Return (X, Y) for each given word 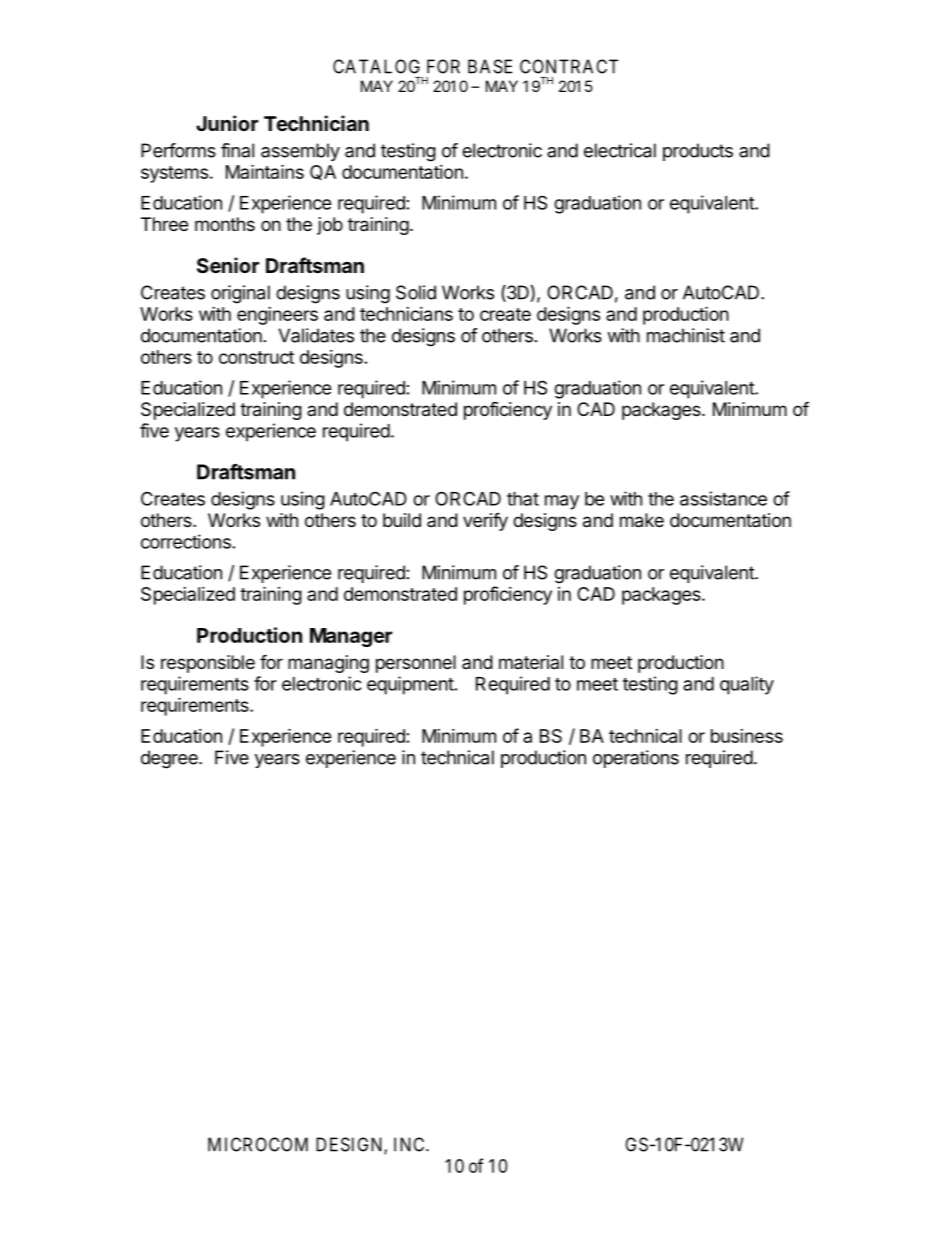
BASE (490, 66)
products (698, 152)
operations (636, 759)
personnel (416, 664)
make (642, 520)
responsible (208, 664)
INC (410, 1144)
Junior (227, 123)
